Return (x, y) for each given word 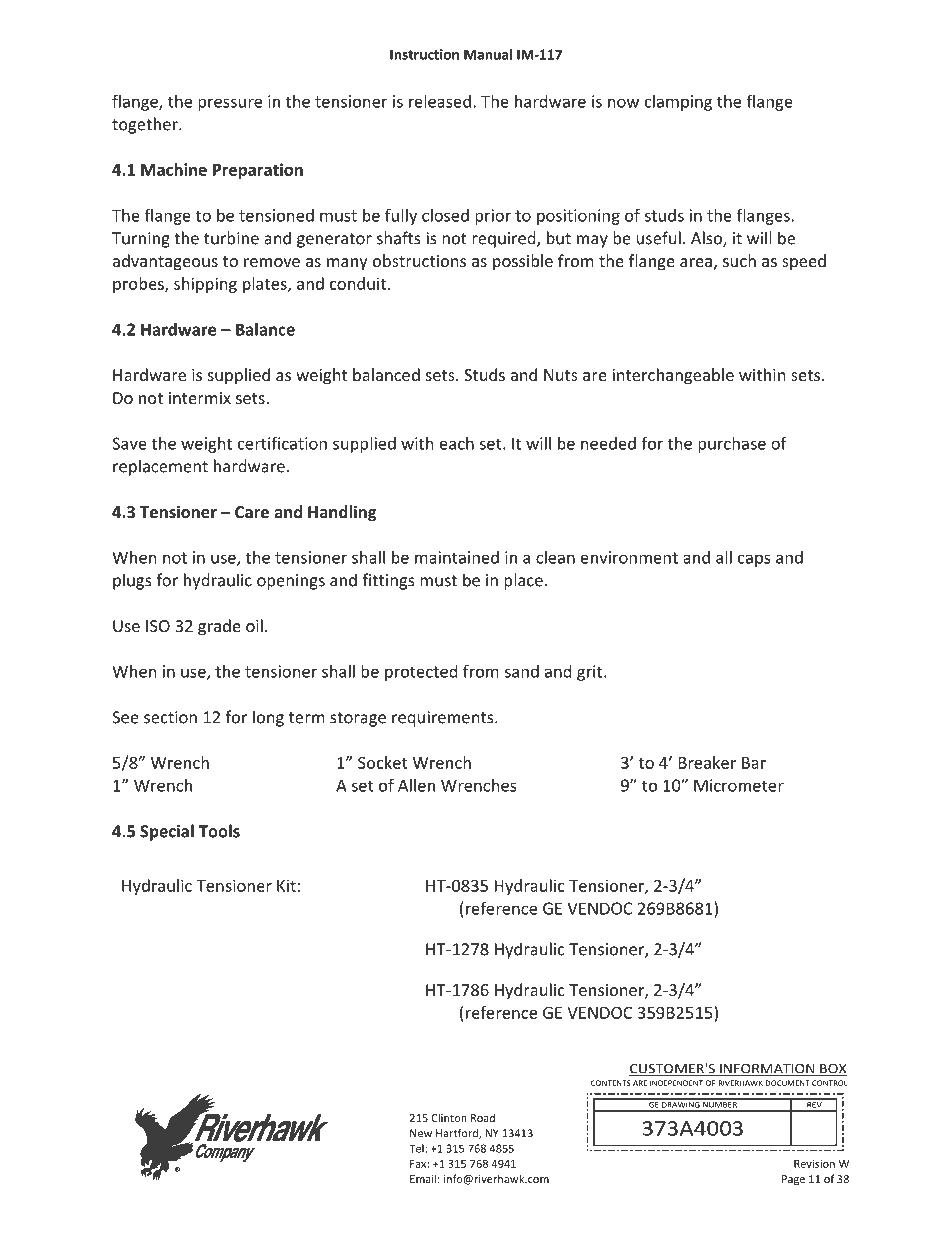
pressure (230, 104)
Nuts (561, 375)
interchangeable (673, 376)
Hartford (458, 1133)
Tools (219, 831)
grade (219, 627)
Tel (417, 1148)
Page (793, 1180)
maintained (457, 557)
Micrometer (739, 785)
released (440, 101)
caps (754, 560)
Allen (416, 785)
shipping (205, 285)
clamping (678, 103)
